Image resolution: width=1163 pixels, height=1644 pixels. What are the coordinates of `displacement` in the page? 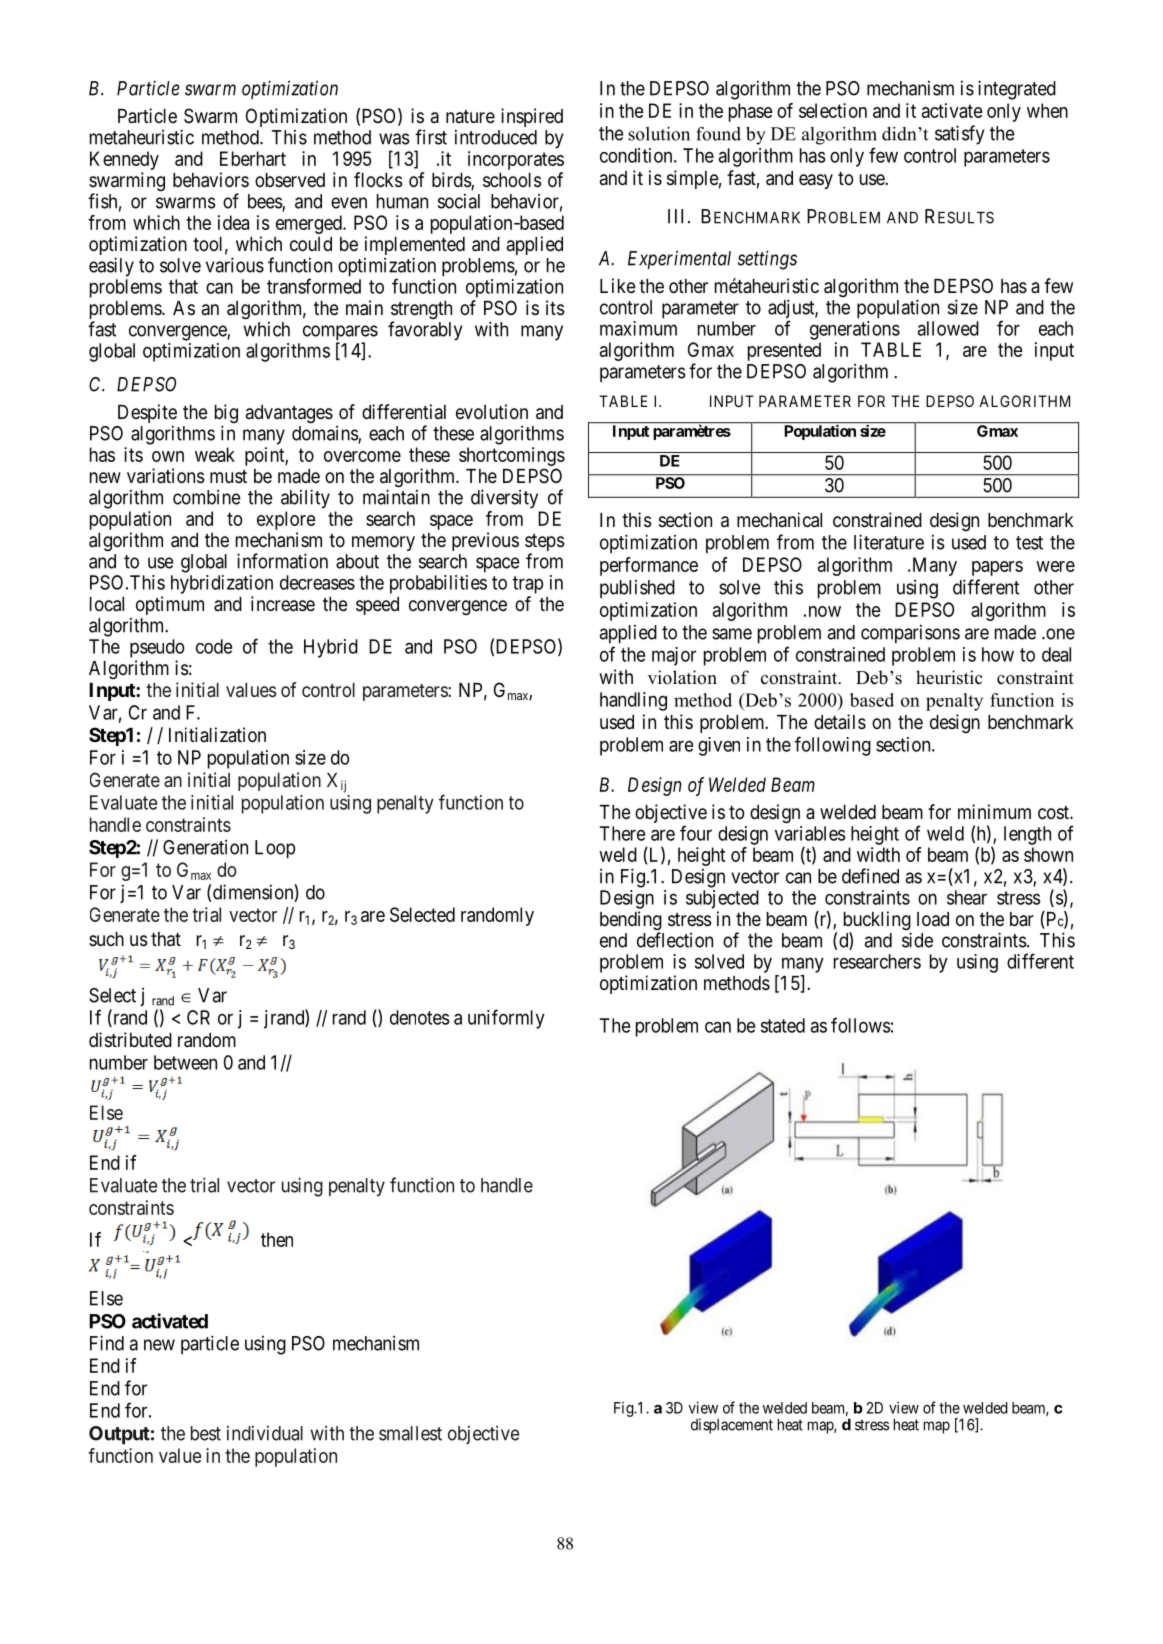 It's located at (732, 1426).
